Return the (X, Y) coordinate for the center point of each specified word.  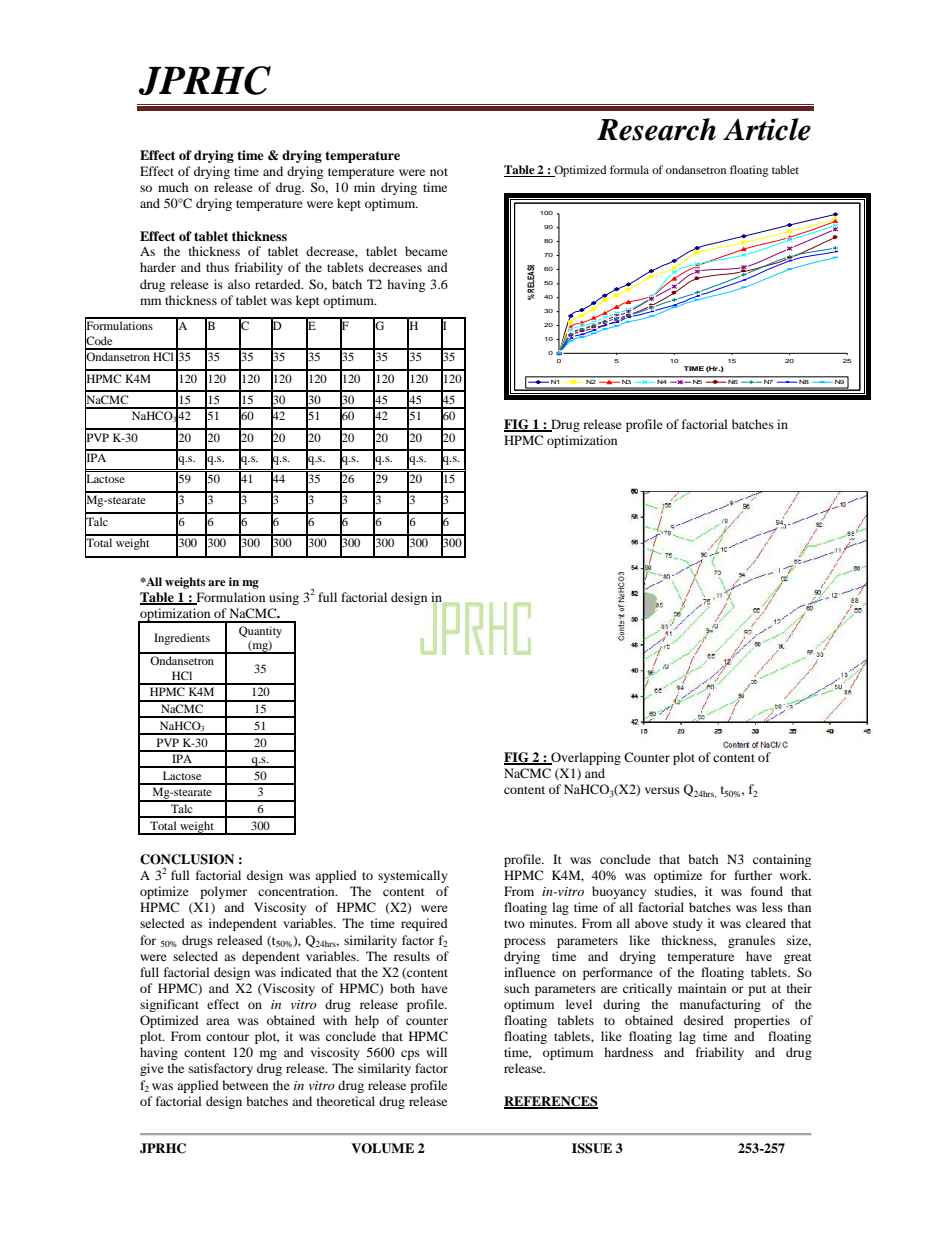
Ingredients (182, 639)
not (439, 172)
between (245, 1085)
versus (662, 790)
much (173, 187)
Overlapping (585, 758)
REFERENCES (551, 1102)
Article (767, 129)
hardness (628, 1052)
